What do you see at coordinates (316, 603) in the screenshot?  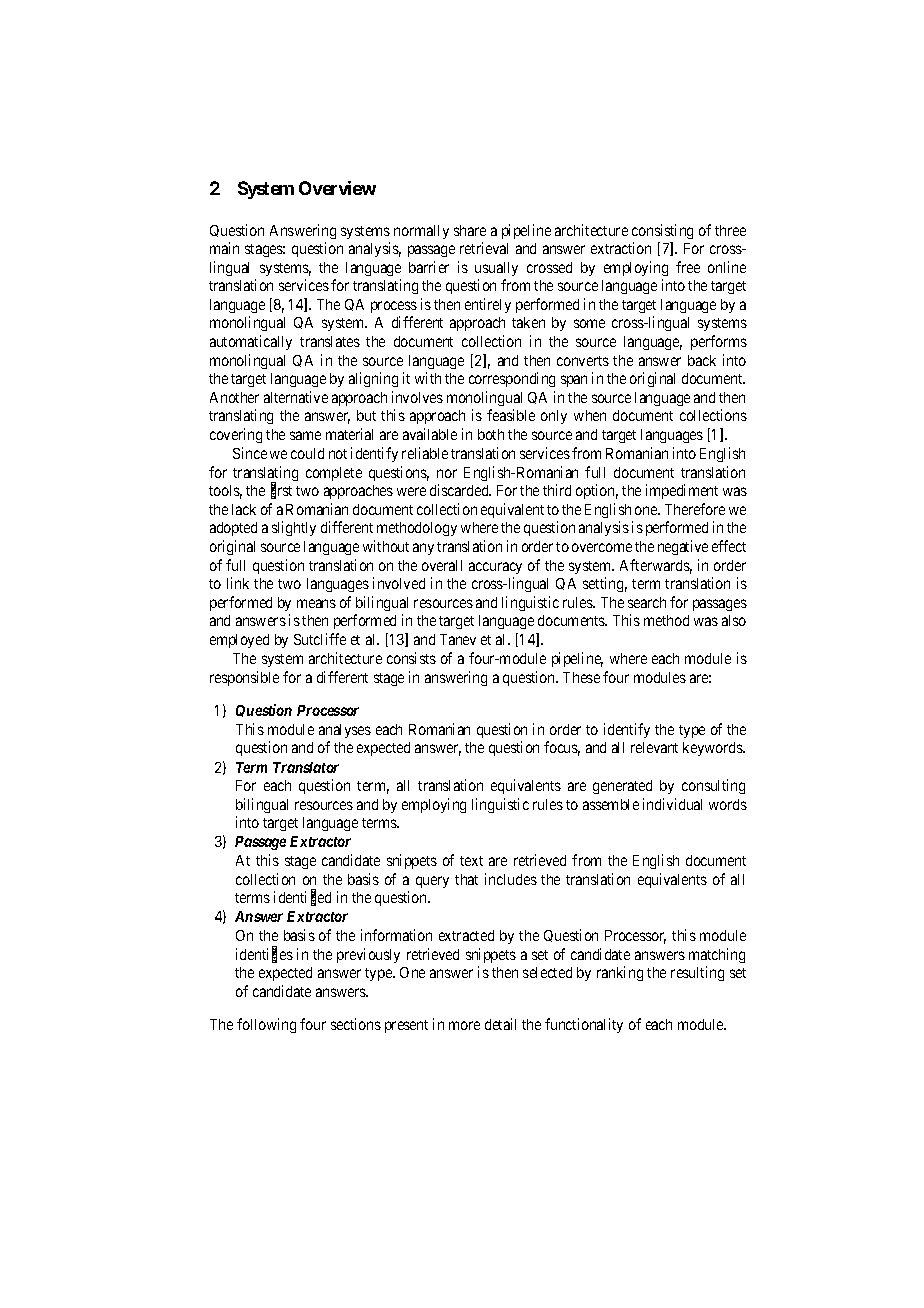 I see `means` at bounding box center [316, 603].
